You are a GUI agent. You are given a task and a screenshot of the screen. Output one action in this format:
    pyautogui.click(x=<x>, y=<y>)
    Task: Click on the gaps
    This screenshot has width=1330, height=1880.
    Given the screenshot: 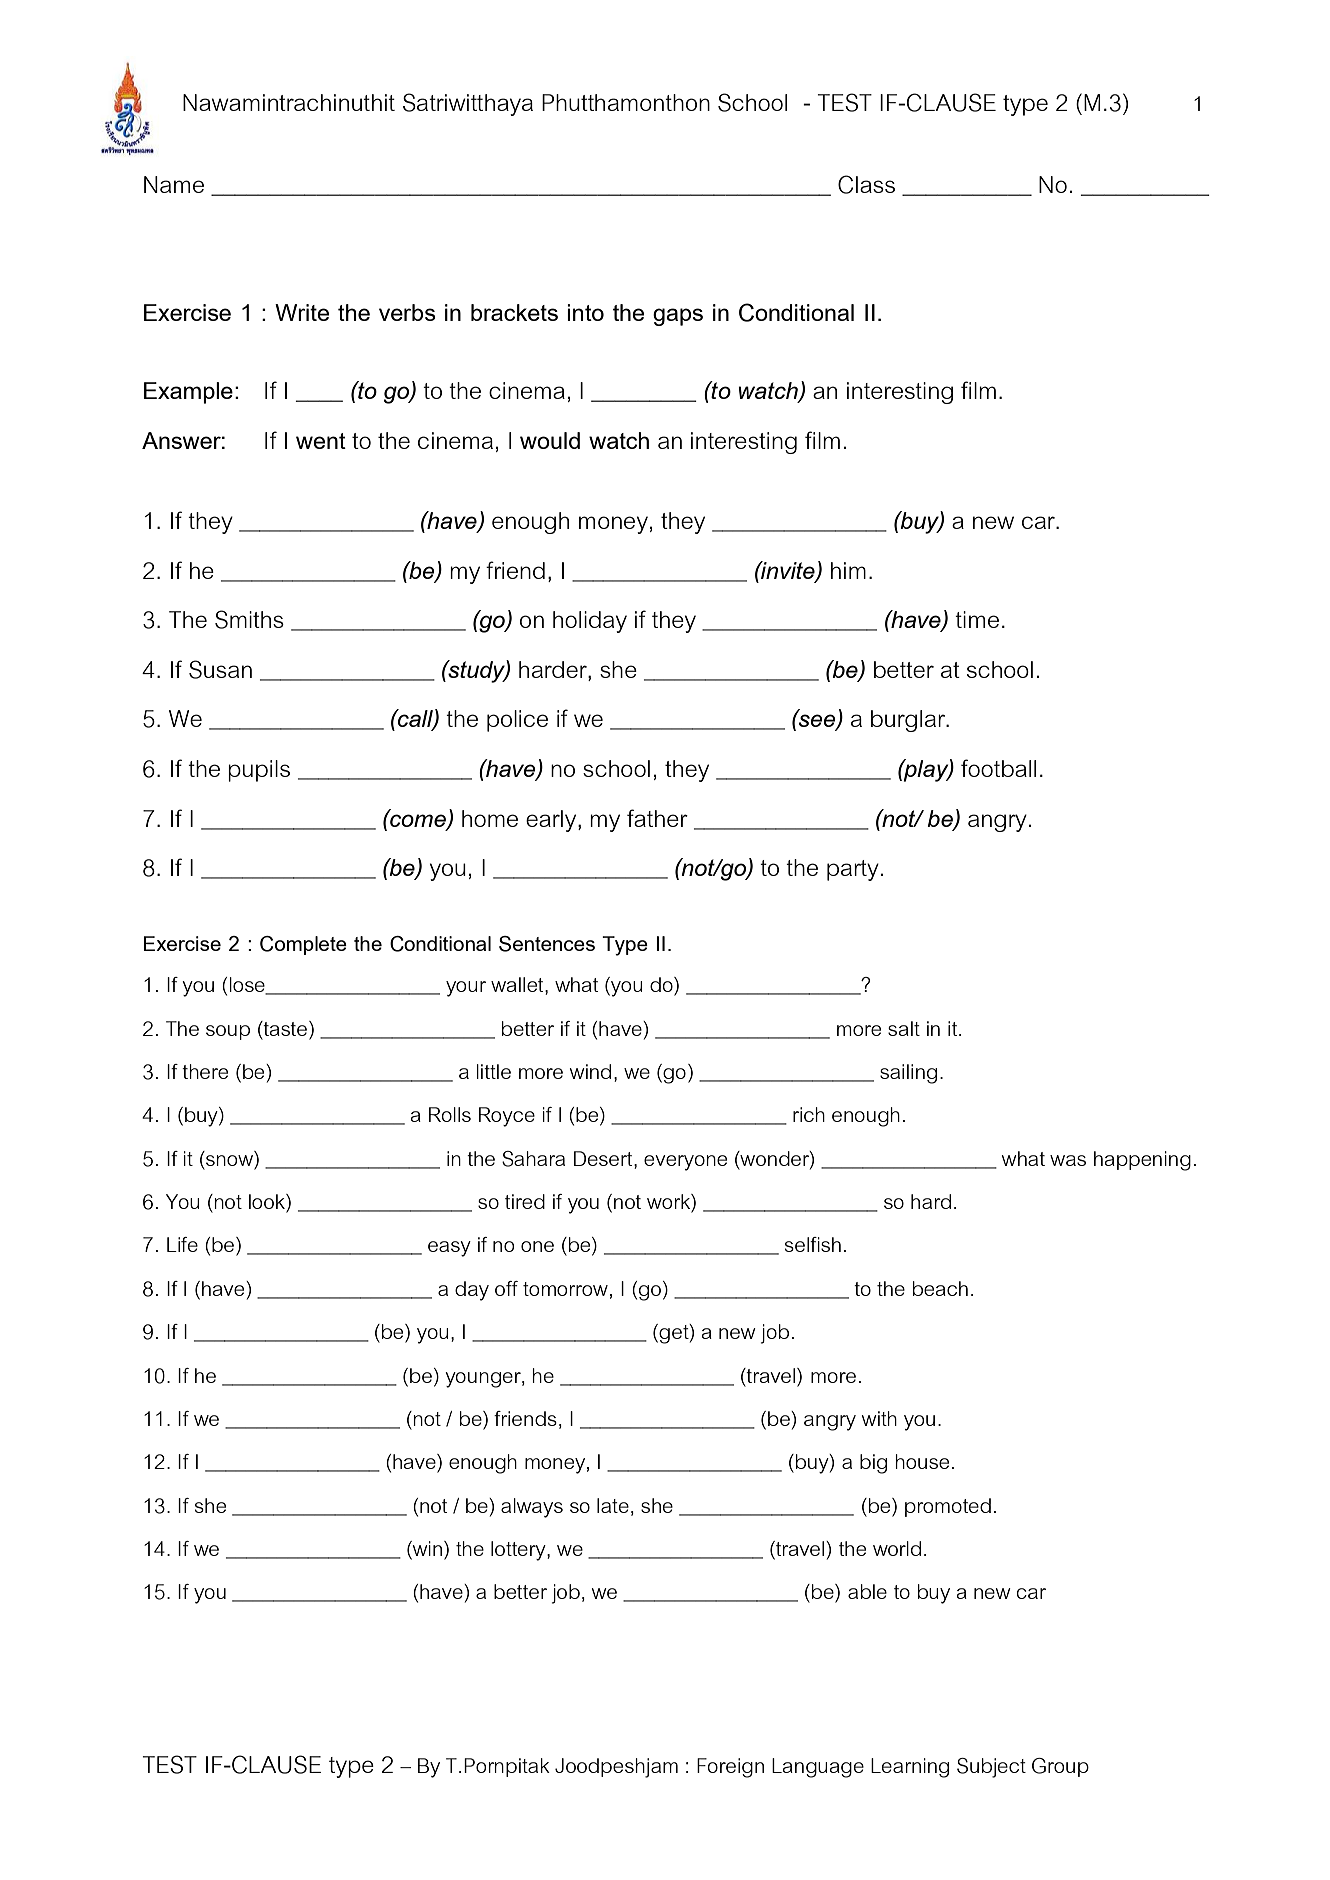 What is the action you would take?
    pyautogui.click(x=678, y=317)
